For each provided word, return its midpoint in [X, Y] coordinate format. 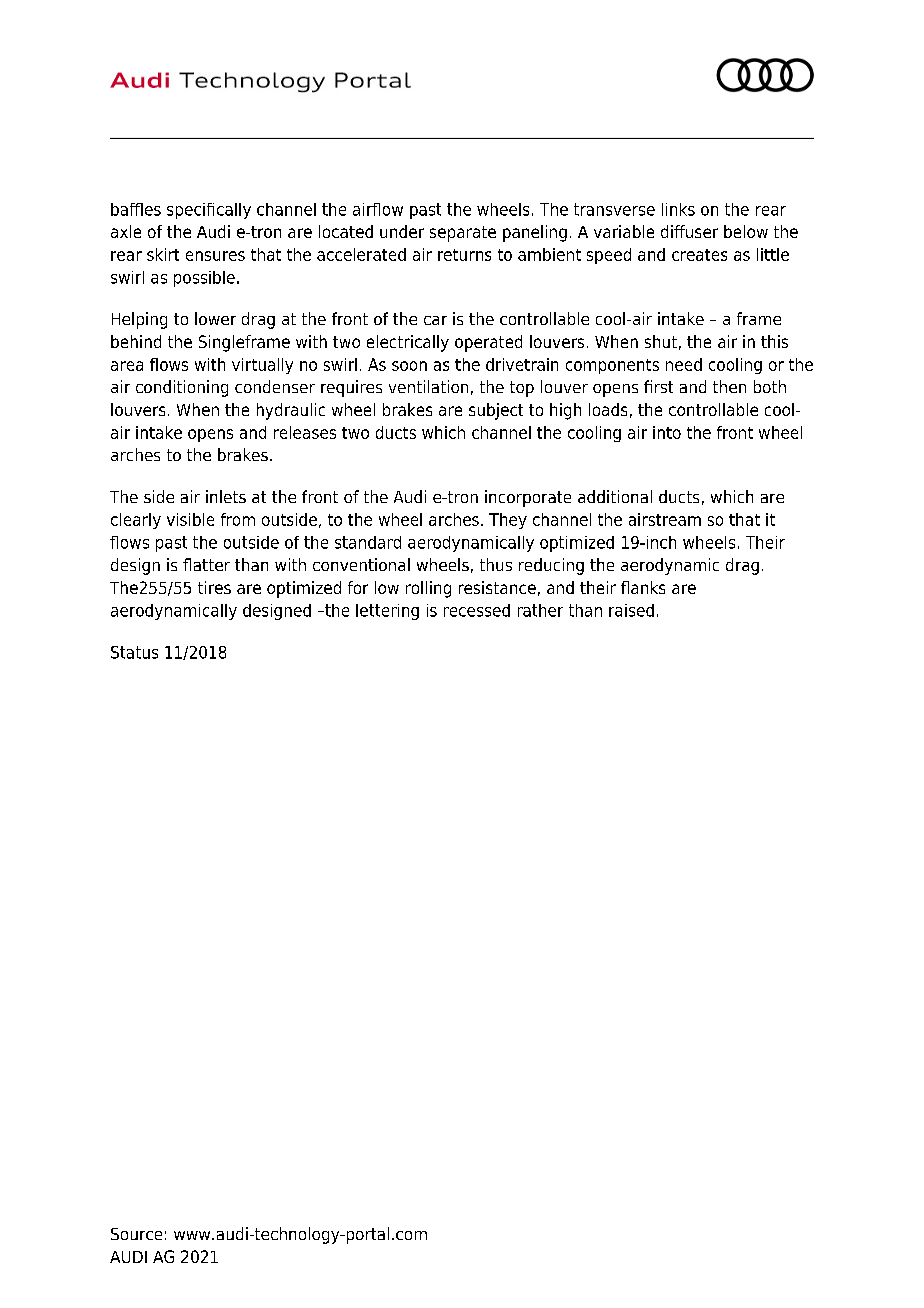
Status [134, 652]
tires [214, 587]
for [358, 587]
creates [699, 255]
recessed [477, 610]
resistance [497, 587]
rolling [428, 589]
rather [540, 610]
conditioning [182, 388]
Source [136, 1234]
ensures [215, 256]
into [667, 432]
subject [496, 411]
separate [463, 234]
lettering [387, 612]
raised [631, 610]
